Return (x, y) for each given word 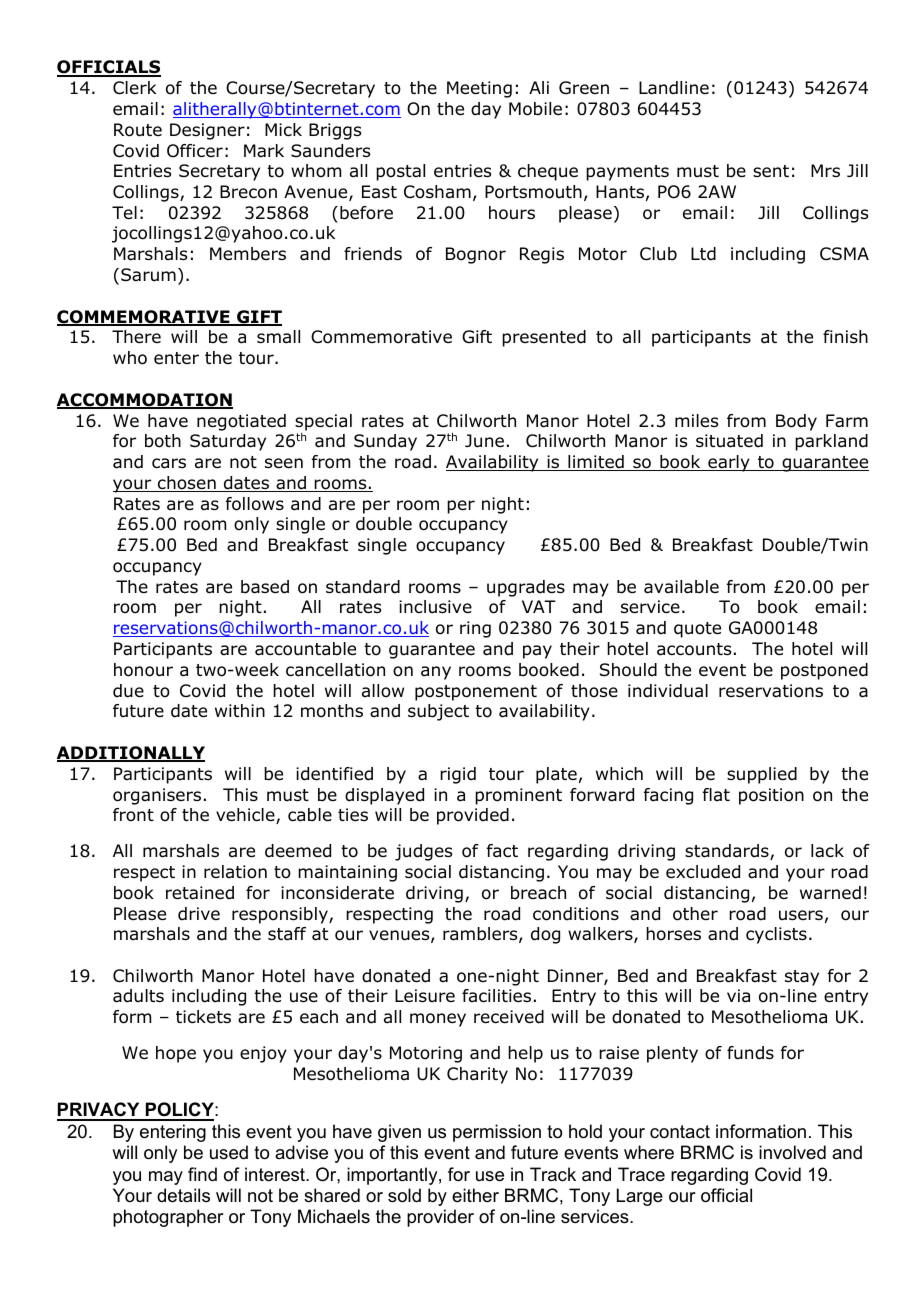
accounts (694, 649)
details (183, 1195)
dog (545, 935)
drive (199, 914)
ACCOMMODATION (145, 401)
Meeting (479, 89)
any (436, 673)
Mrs (825, 170)
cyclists (776, 935)
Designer (207, 131)
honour (143, 670)
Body (796, 422)
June (484, 441)
